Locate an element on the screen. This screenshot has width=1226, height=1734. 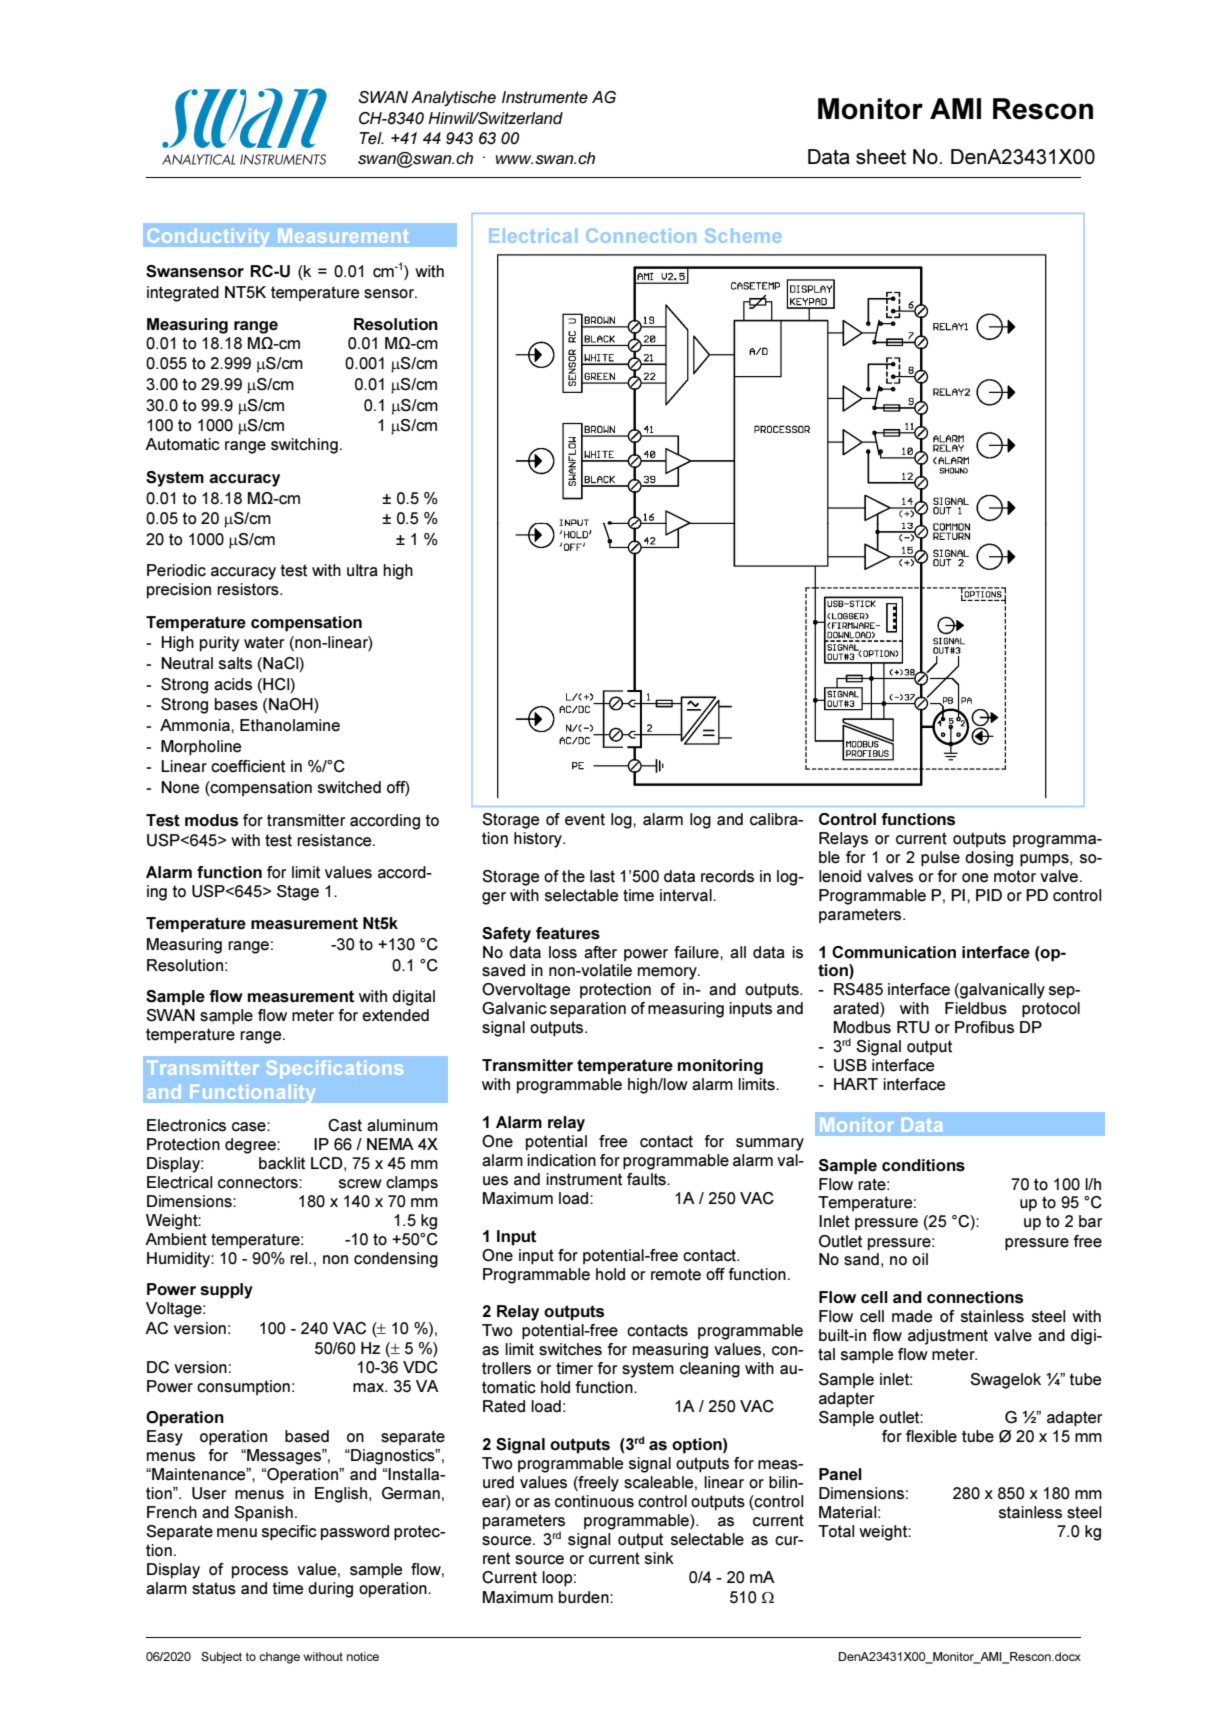
dosing is located at coordinates (989, 859).
